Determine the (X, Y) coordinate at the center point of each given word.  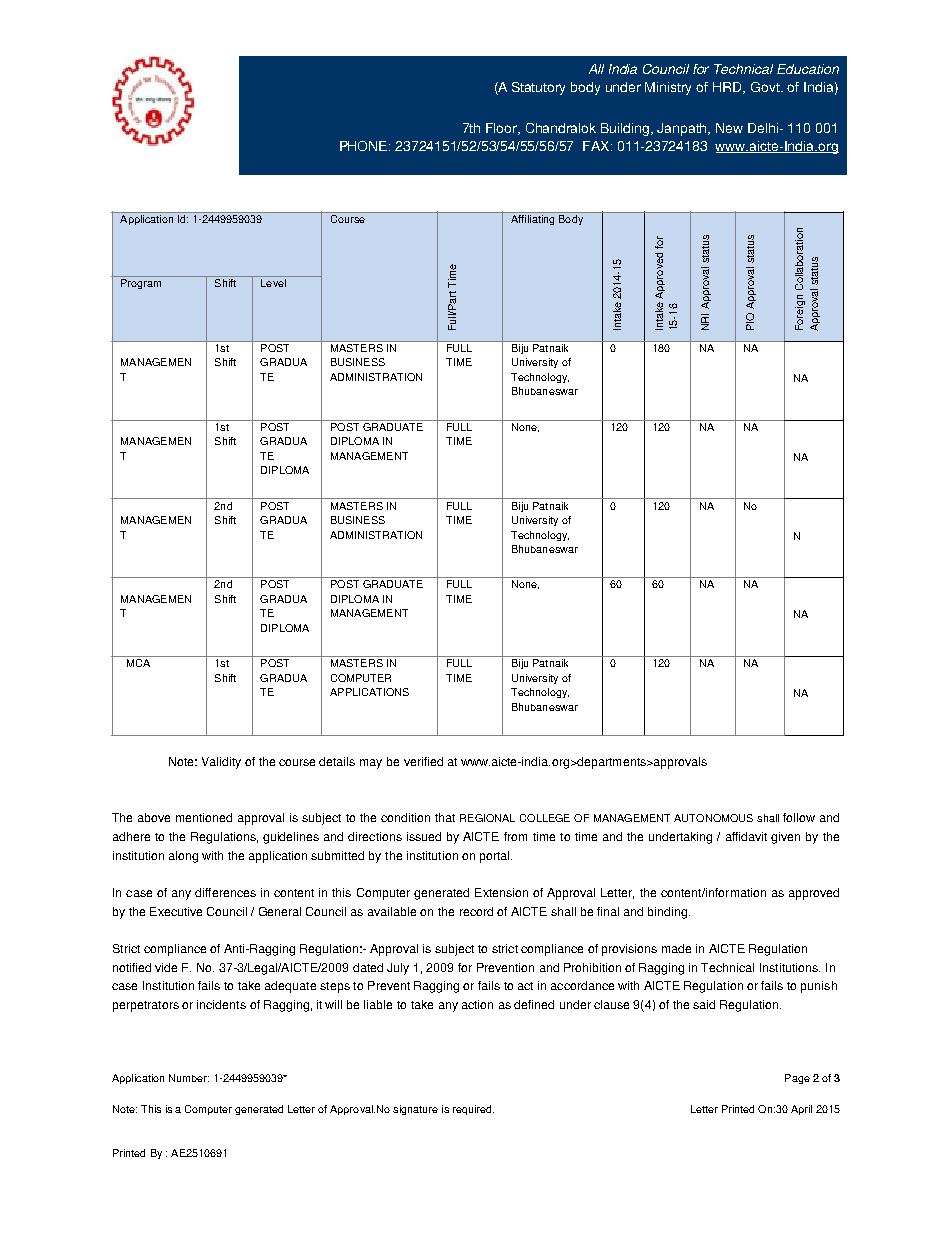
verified (423, 761)
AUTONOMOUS (713, 818)
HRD (729, 88)
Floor (503, 129)
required (473, 1110)
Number (189, 1078)
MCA (138, 663)
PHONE (365, 146)
